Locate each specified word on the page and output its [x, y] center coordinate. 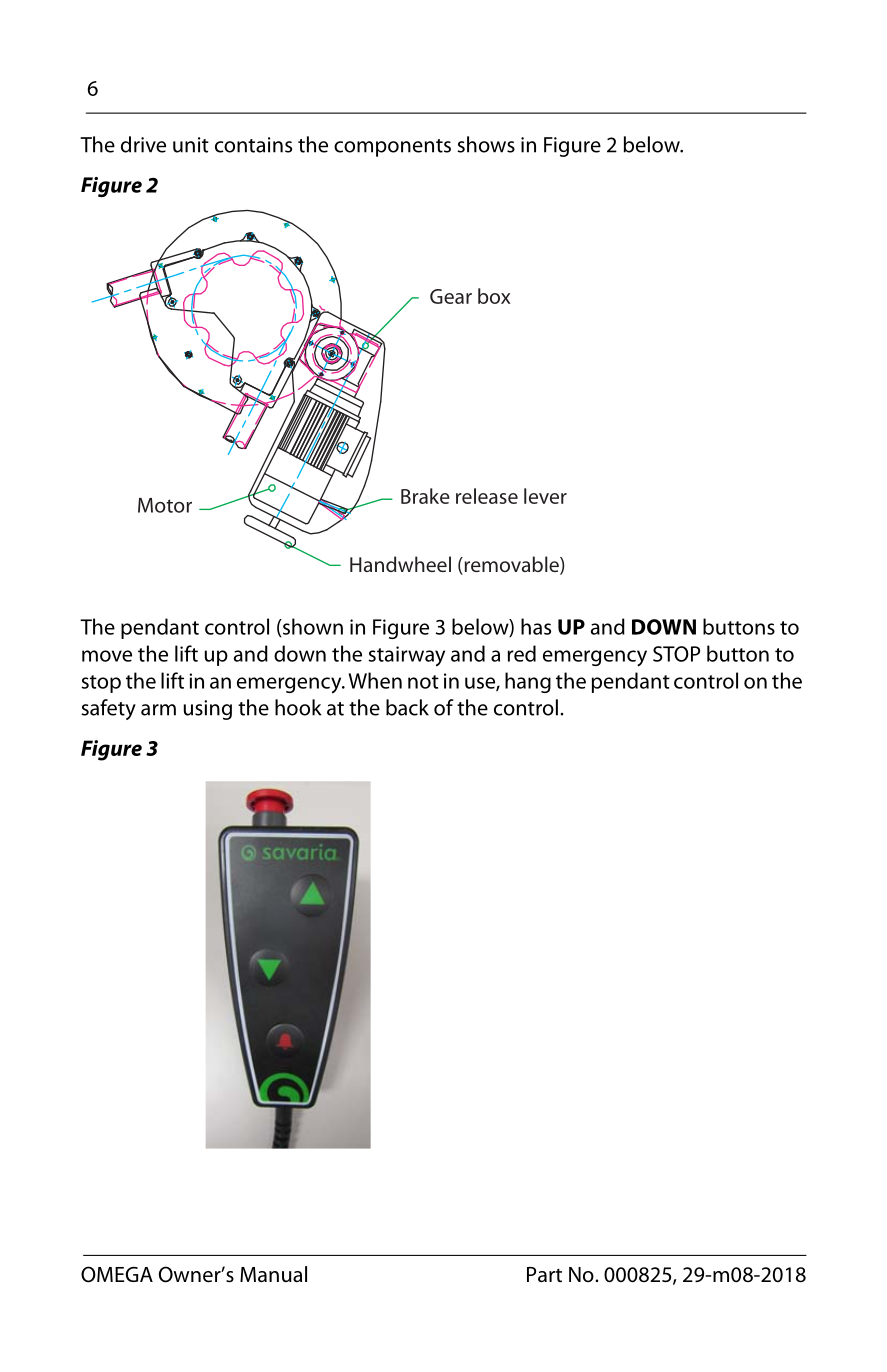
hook [298, 707]
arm [158, 710]
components [392, 148]
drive [143, 144]
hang [528, 682]
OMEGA [117, 1274]
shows [486, 144]
